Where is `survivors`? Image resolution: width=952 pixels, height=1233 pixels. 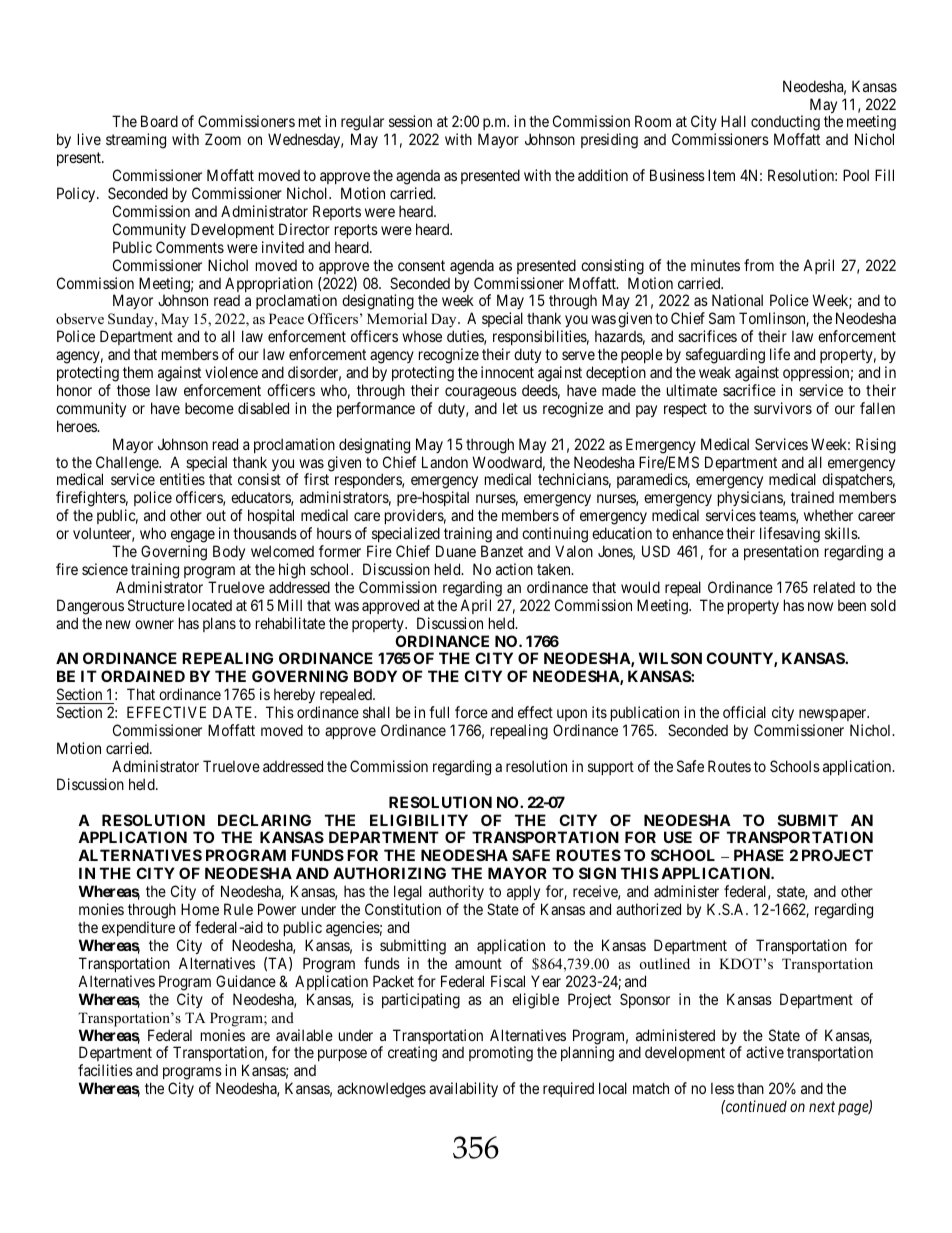
survivors is located at coordinates (783, 408).
